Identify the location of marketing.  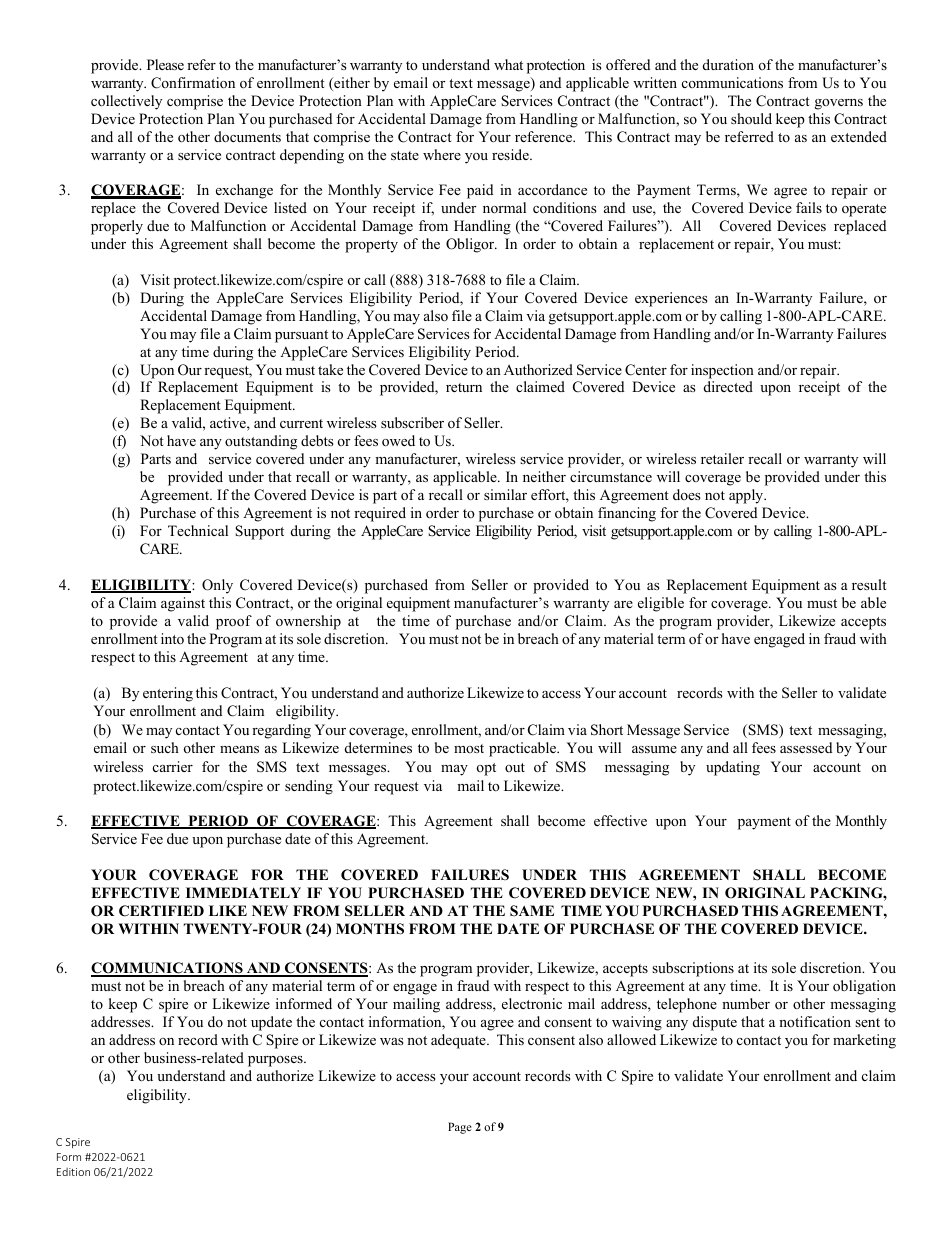
(864, 1041).
